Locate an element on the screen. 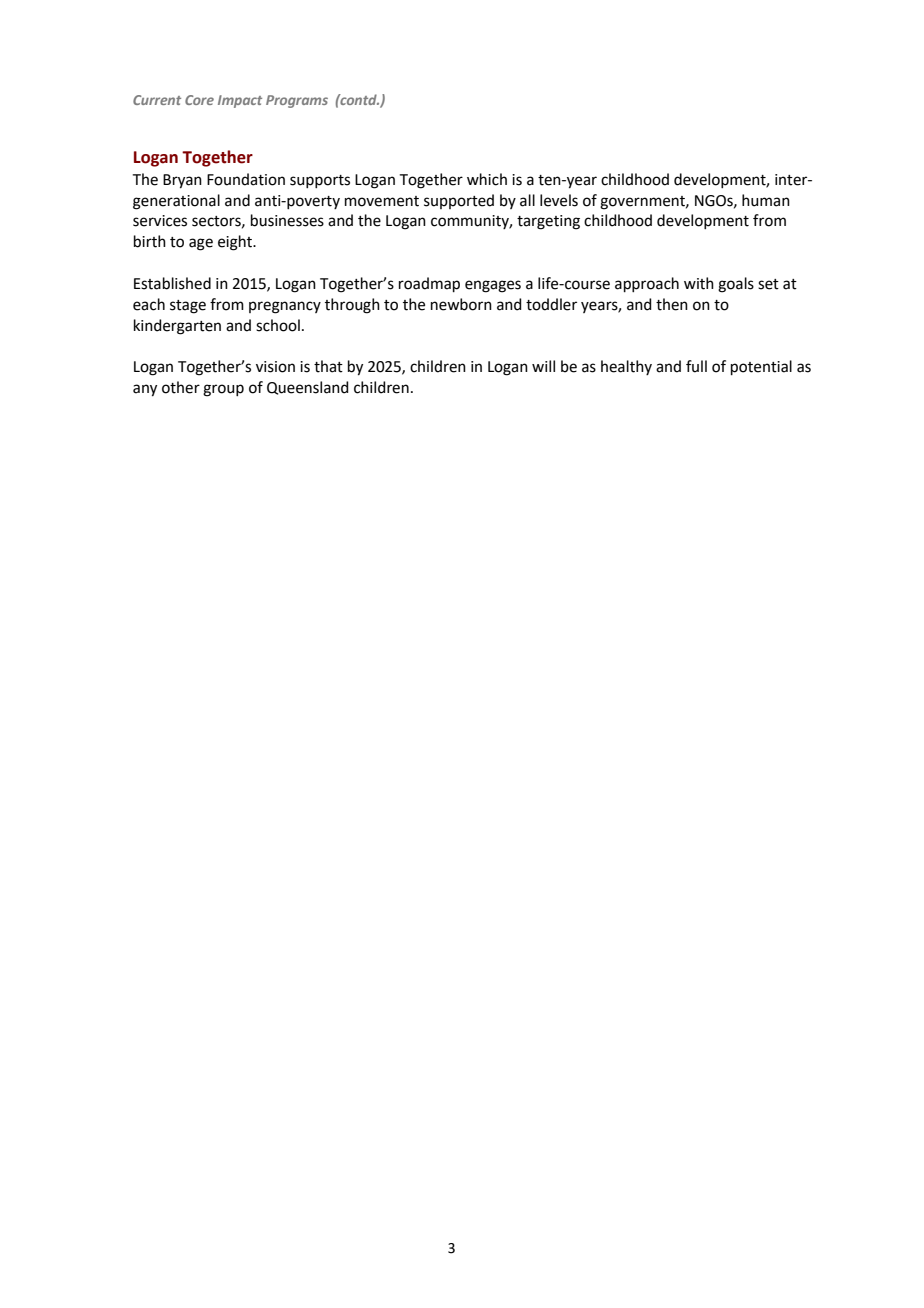  stage is located at coordinates (188, 307).
